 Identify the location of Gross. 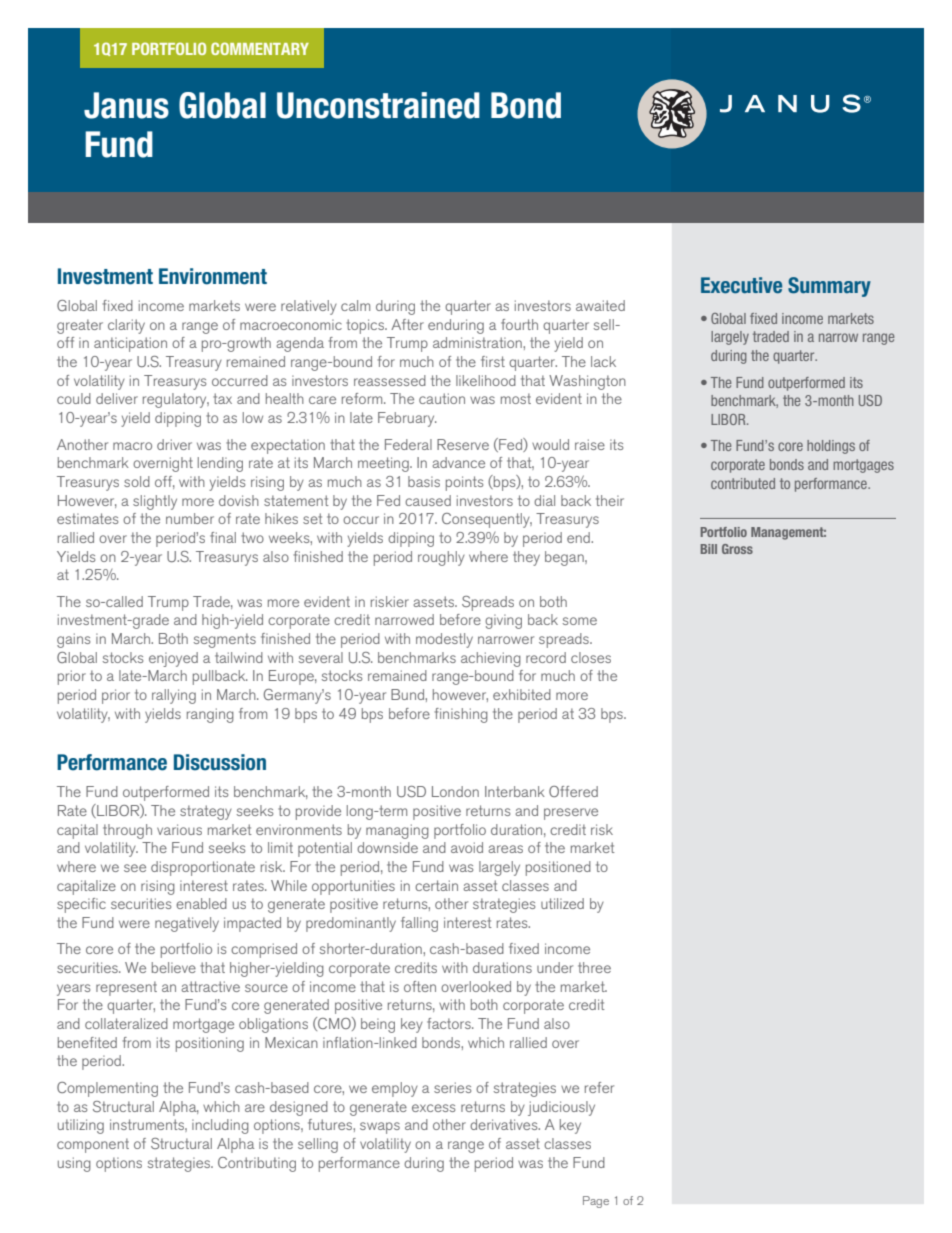
(737, 549).
